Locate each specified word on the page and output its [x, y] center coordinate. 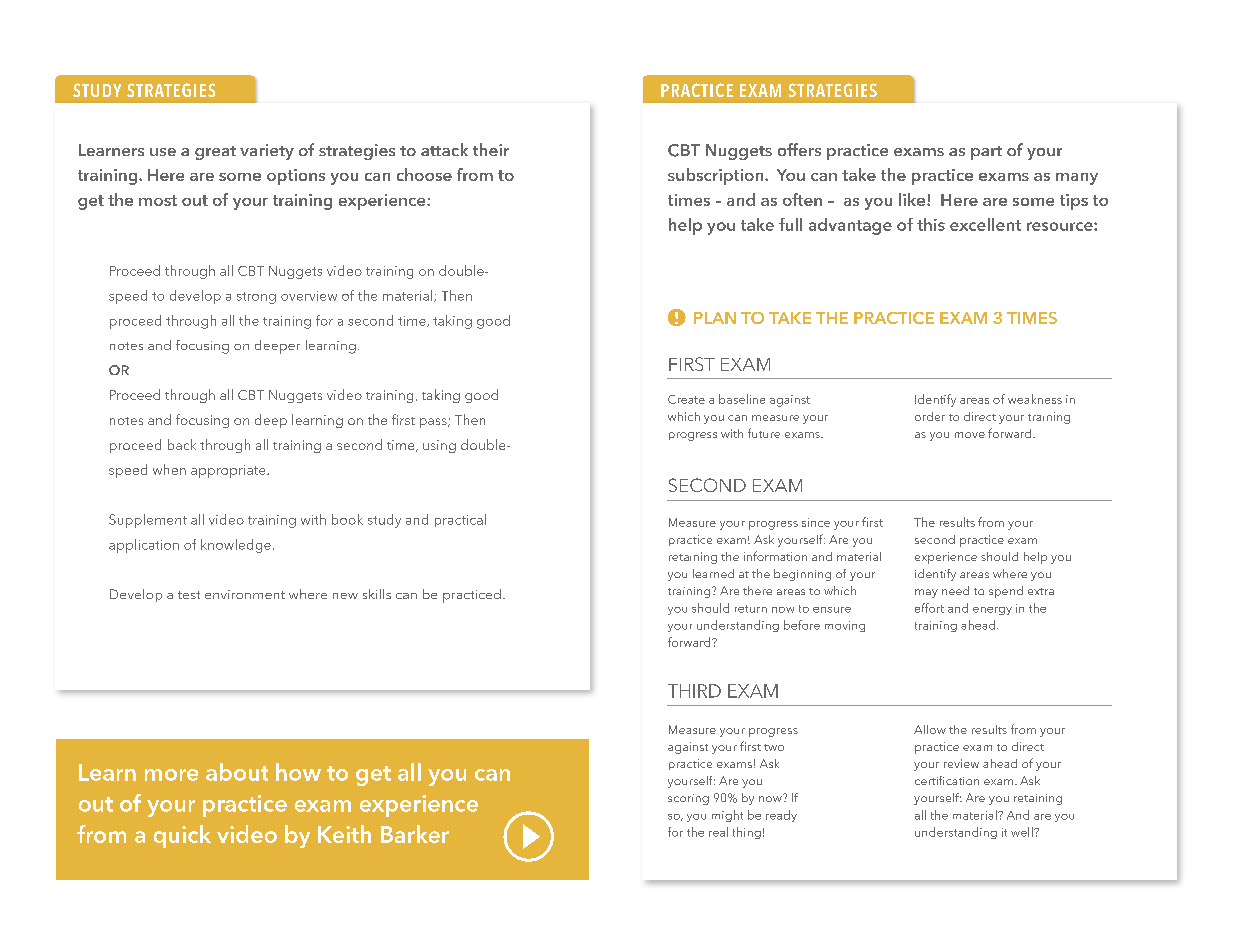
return [751, 609]
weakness [1035, 399]
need [955, 590]
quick [182, 836]
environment [245, 594]
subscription [717, 176]
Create [686, 399]
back [182, 444]
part [986, 153]
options [296, 177]
